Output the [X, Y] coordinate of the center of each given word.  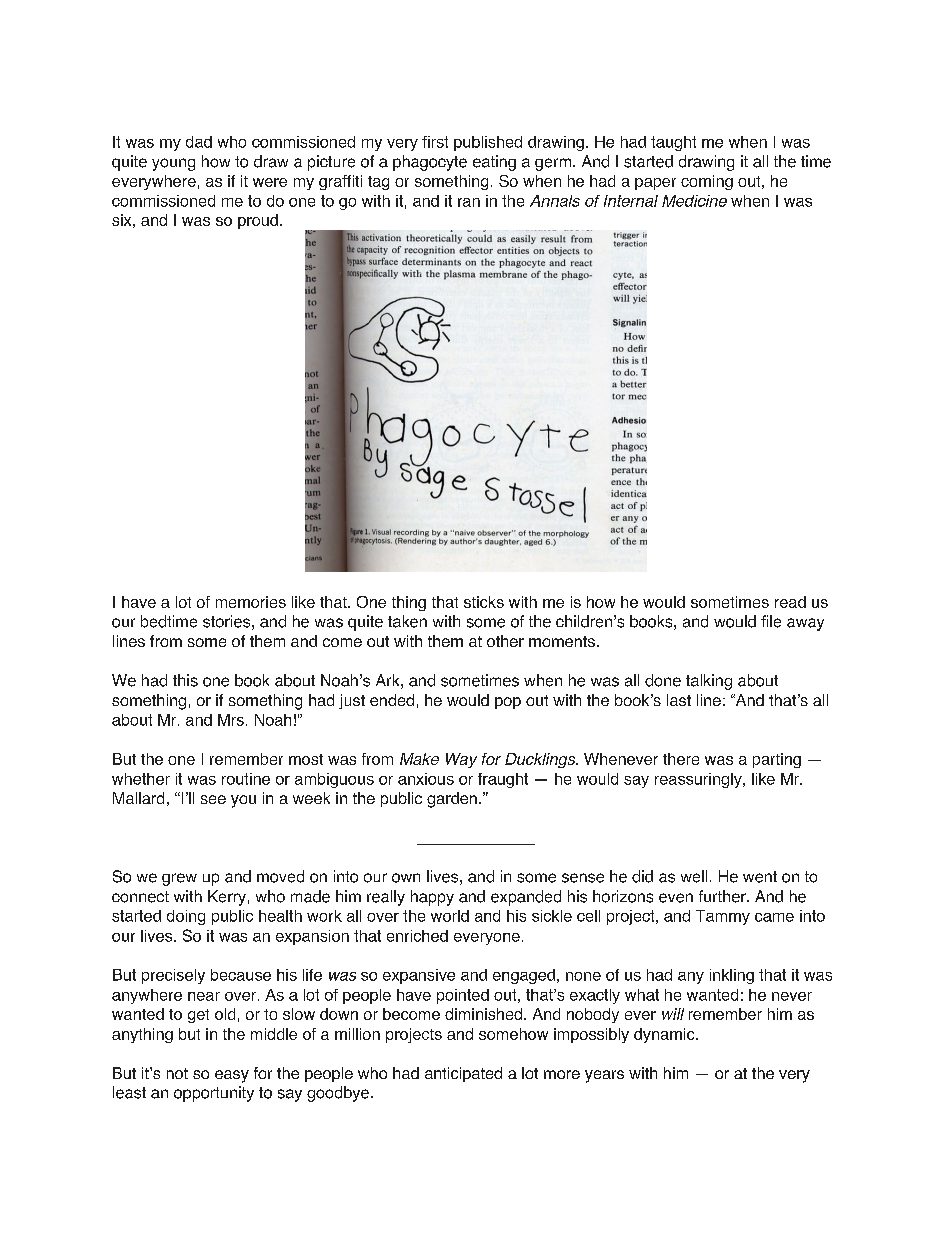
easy [232, 1076]
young [173, 164]
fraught [503, 780]
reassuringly [699, 780]
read [790, 602]
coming [707, 182]
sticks [484, 602]
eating [494, 163]
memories [251, 602]
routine [246, 779]
